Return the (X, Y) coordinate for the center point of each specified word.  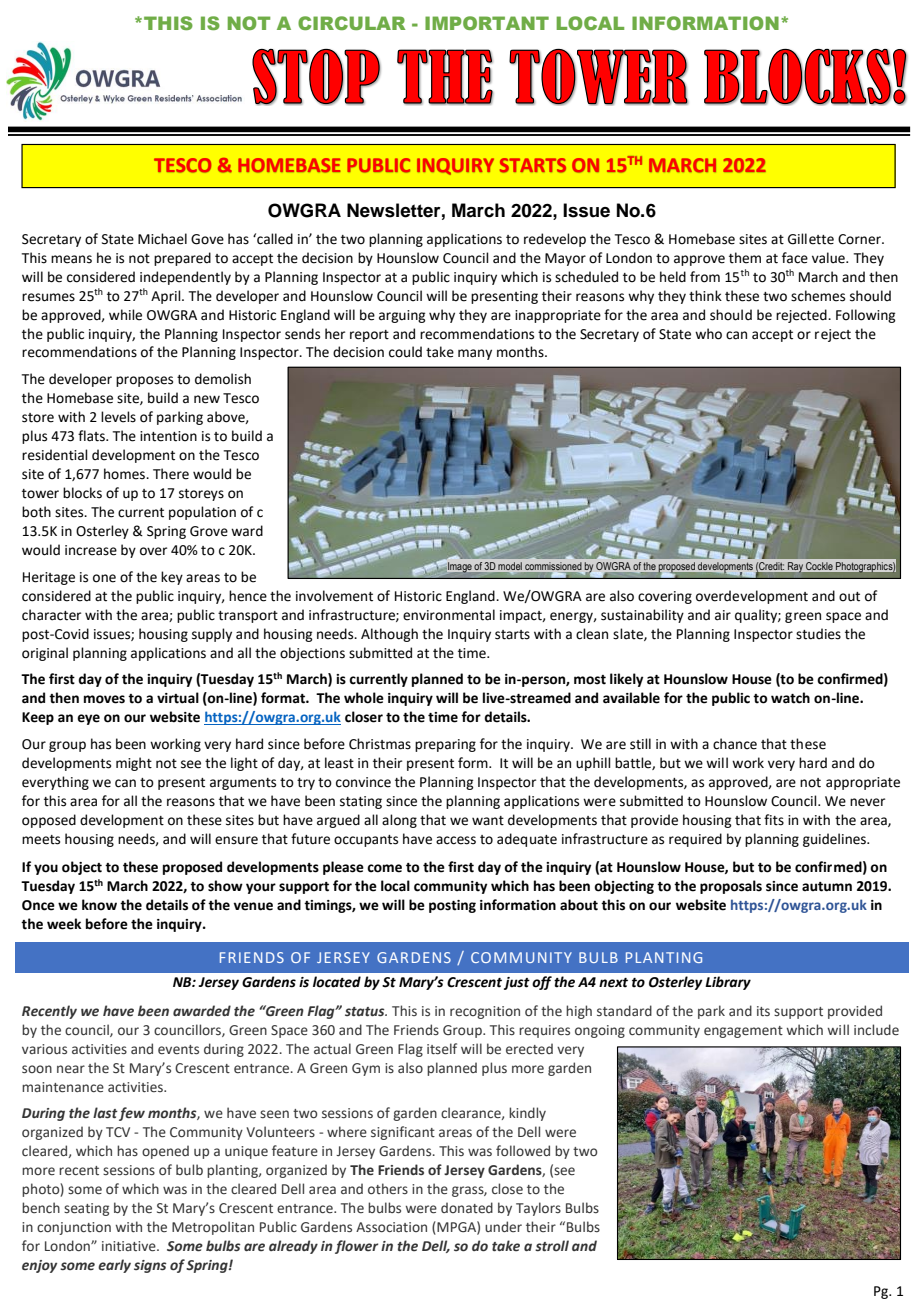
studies (818, 634)
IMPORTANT (487, 23)
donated (467, 1207)
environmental (449, 615)
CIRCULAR (351, 23)
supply (212, 635)
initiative (130, 1246)
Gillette (811, 239)
